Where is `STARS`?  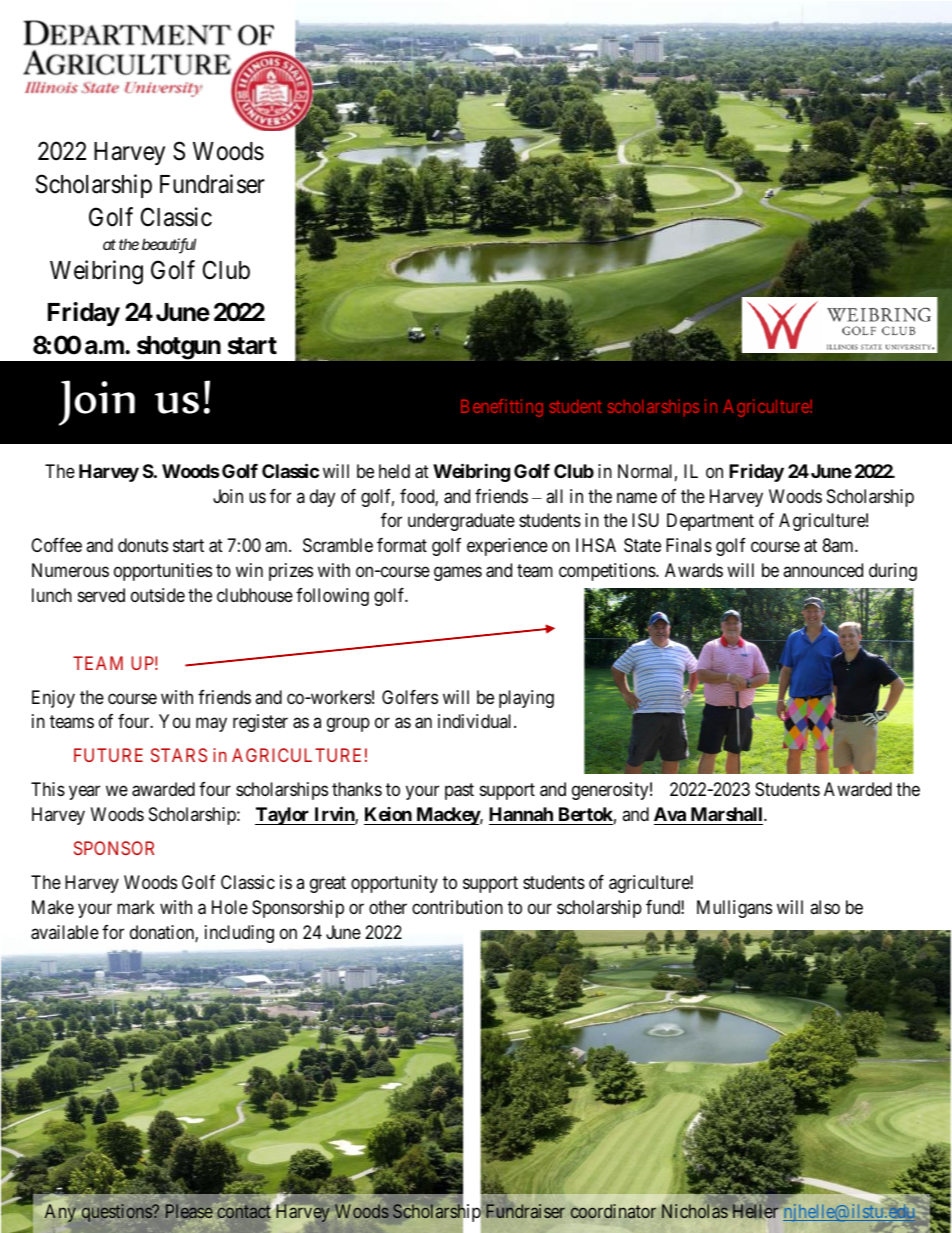 STARS is located at coordinates (179, 755).
